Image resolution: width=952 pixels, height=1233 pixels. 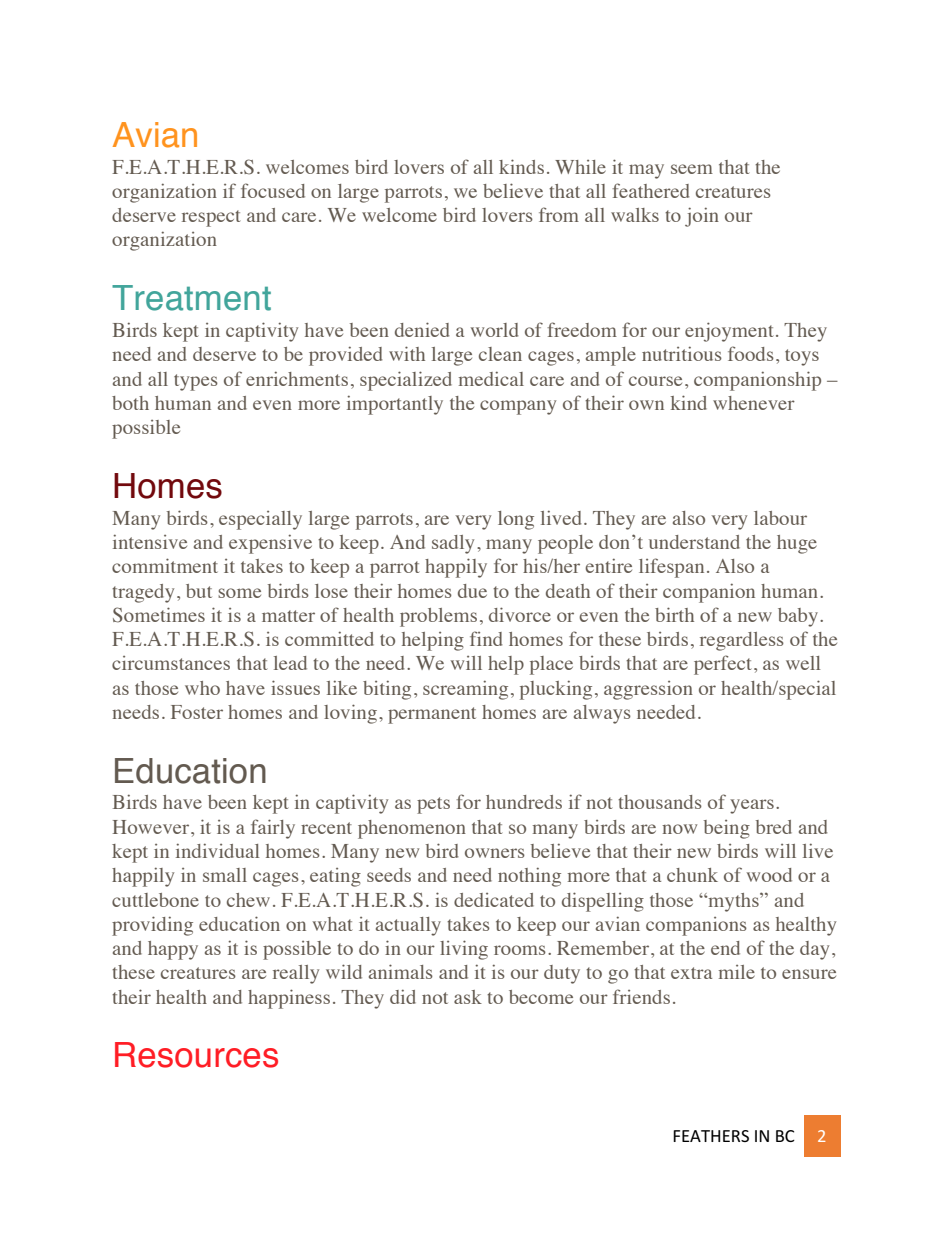 I want to click on Resources, so click(x=196, y=1055).
